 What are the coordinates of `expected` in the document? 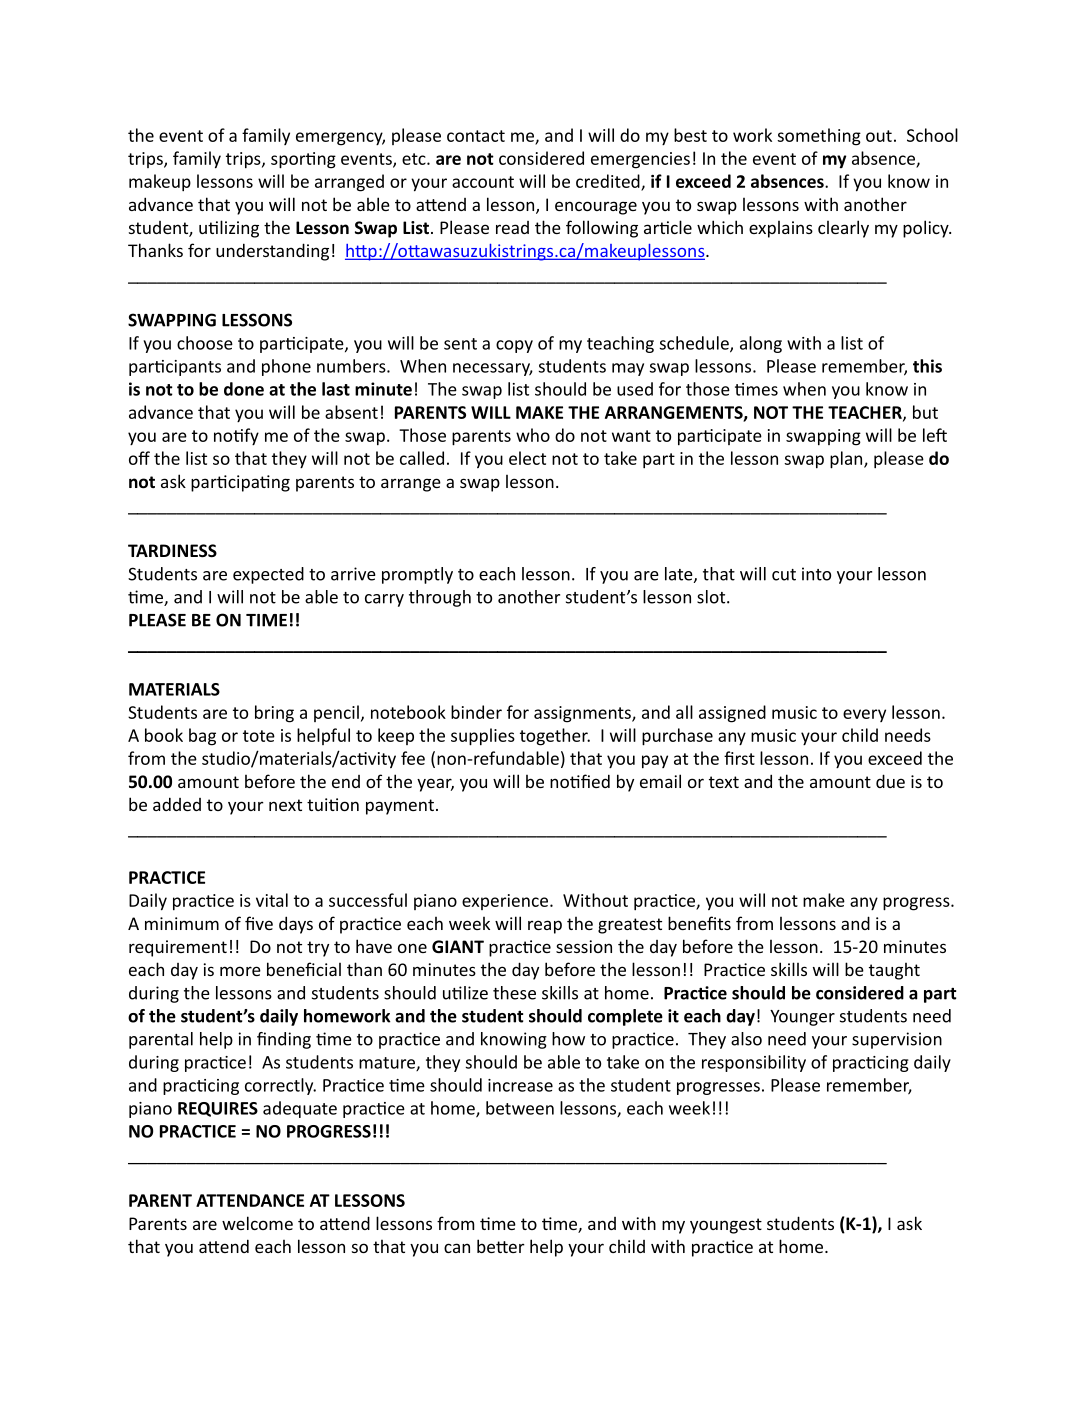 It's located at (268, 575).
